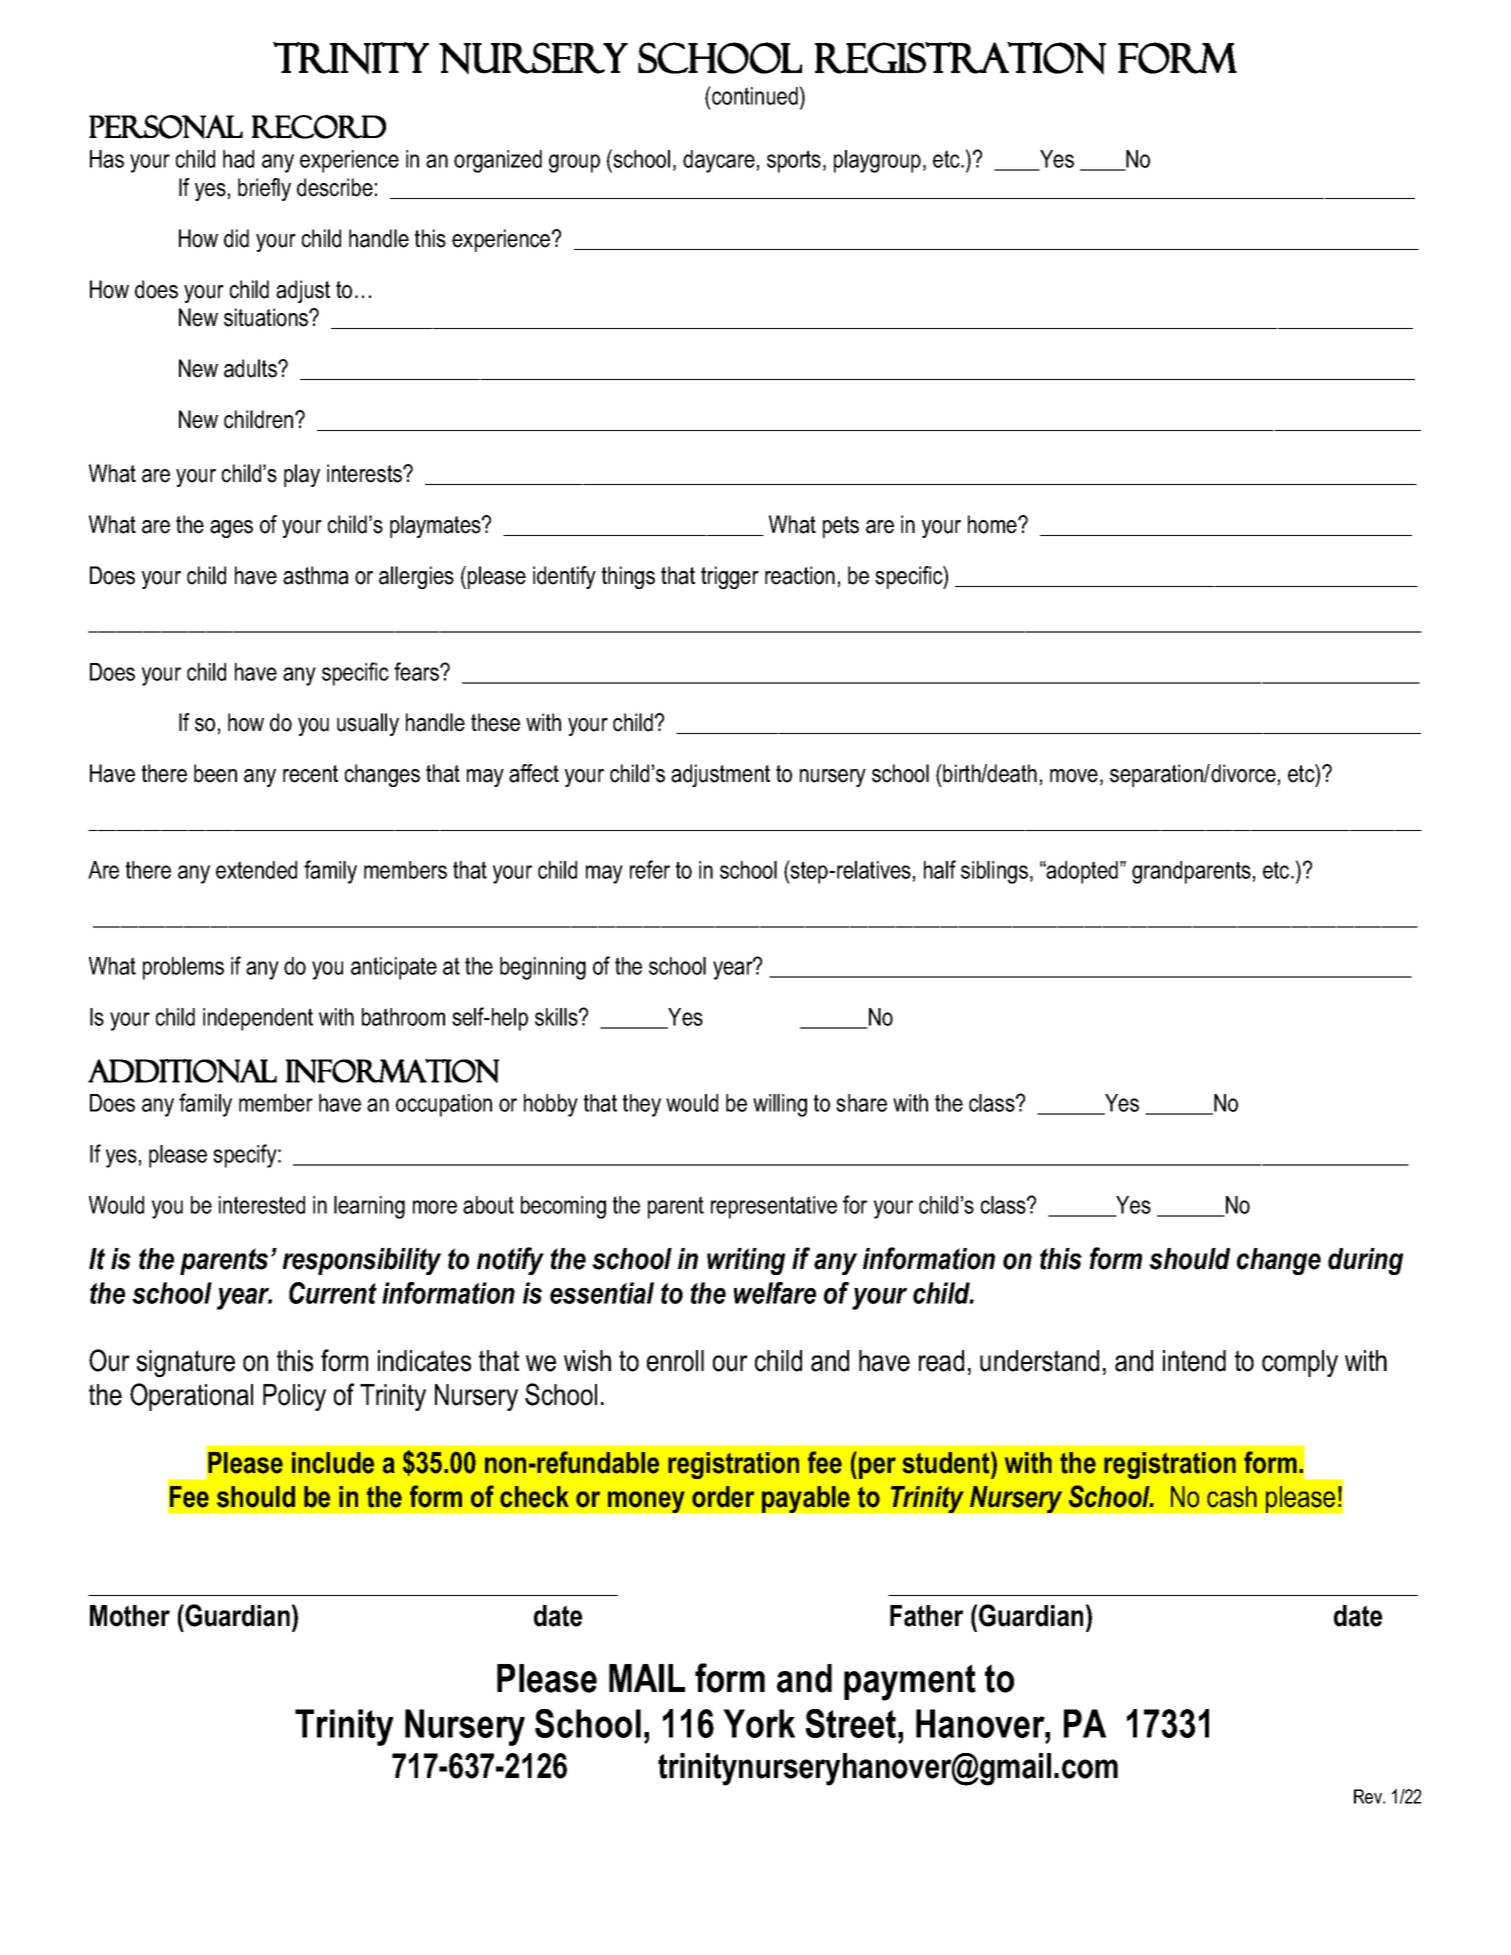 The width and height of the screenshot is (1511, 1955). Describe the element at coordinates (794, 161) in the screenshot. I see `sports` at that location.
